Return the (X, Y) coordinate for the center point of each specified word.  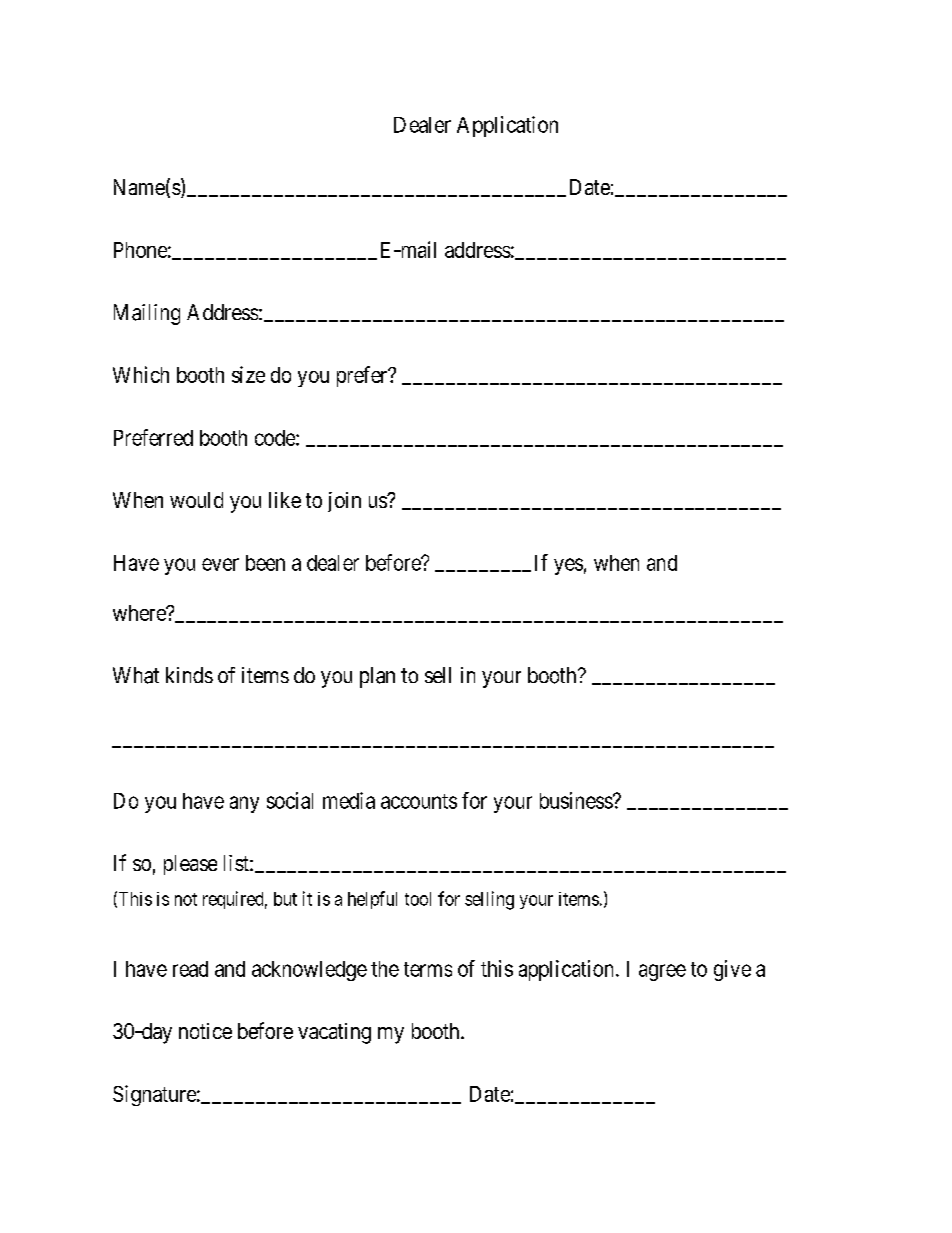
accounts (419, 801)
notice (205, 1031)
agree (662, 972)
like (285, 500)
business (577, 800)
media (349, 800)
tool (418, 899)
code (276, 438)
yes (568, 566)
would (196, 500)
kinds (189, 675)
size (248, 374)
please (190, 865)
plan (377, 677)
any (244, 804)
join (344, 502)
